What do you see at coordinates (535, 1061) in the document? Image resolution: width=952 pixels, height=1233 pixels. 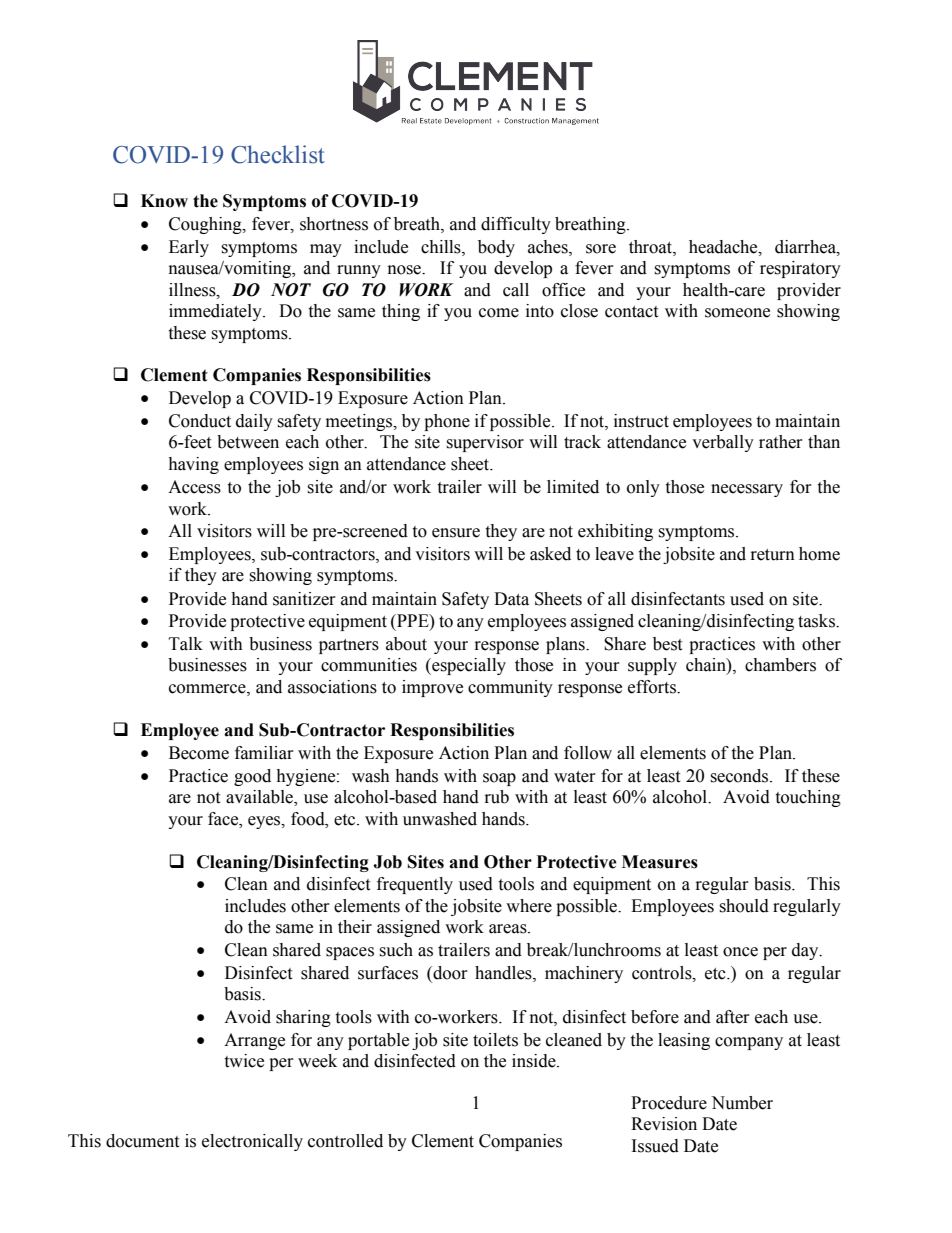 I see `inside` at bounding box center [535, 1061].
